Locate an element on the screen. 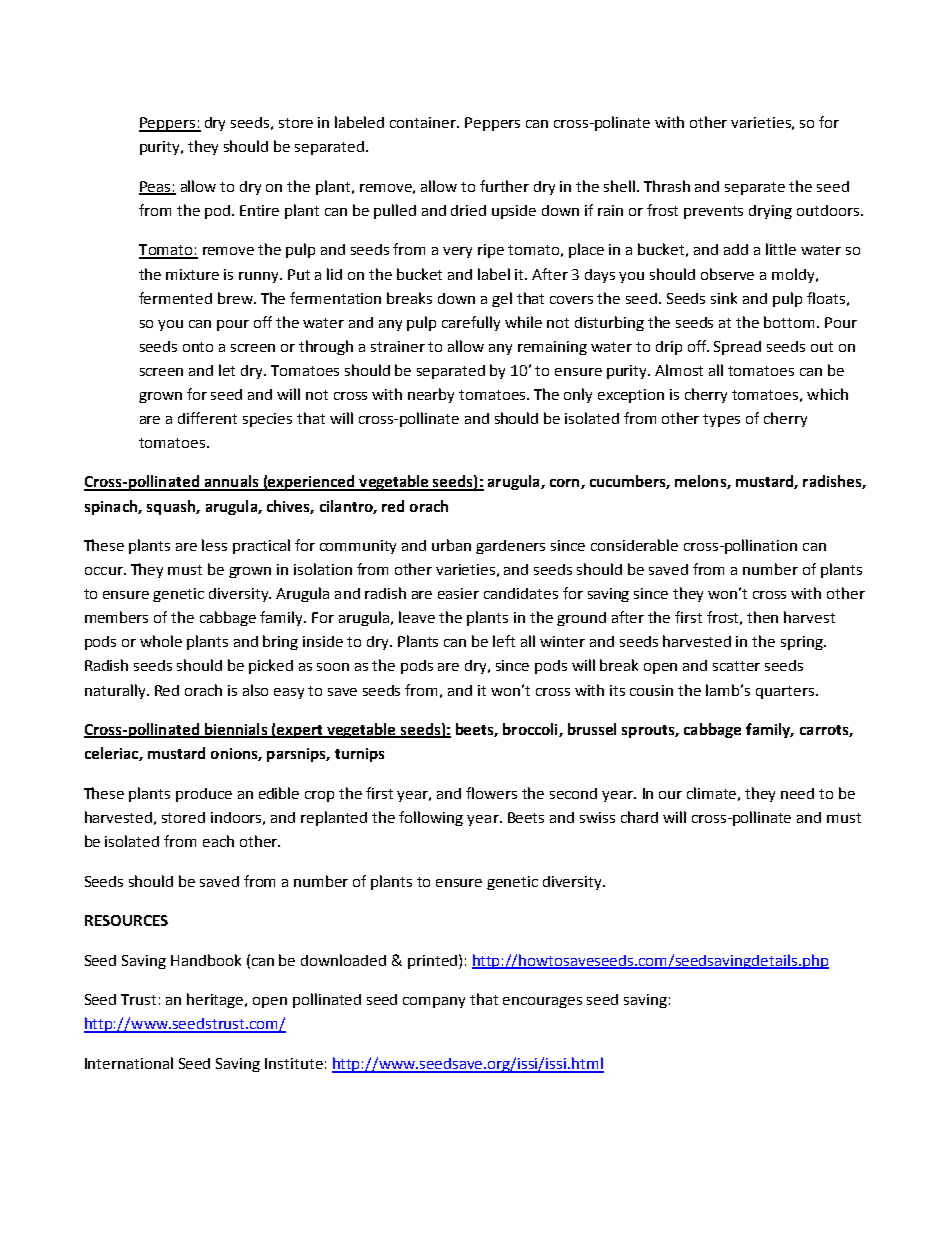  company is located at coordinates (434, 1002).
